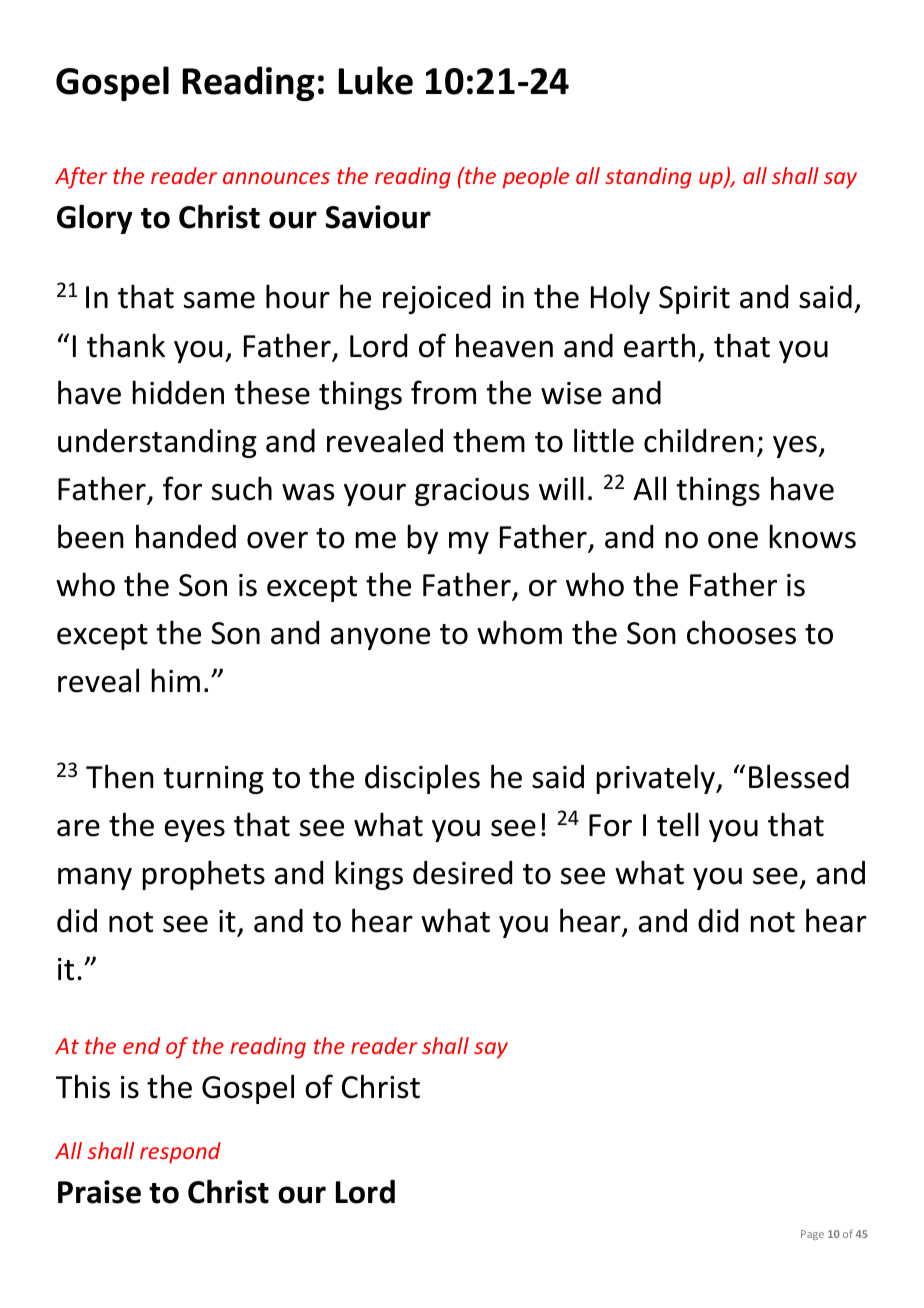 The width and height of the page is (924, 1308). Describe the element at coordinates (536, 178) in the page. I see `people` at that location.
